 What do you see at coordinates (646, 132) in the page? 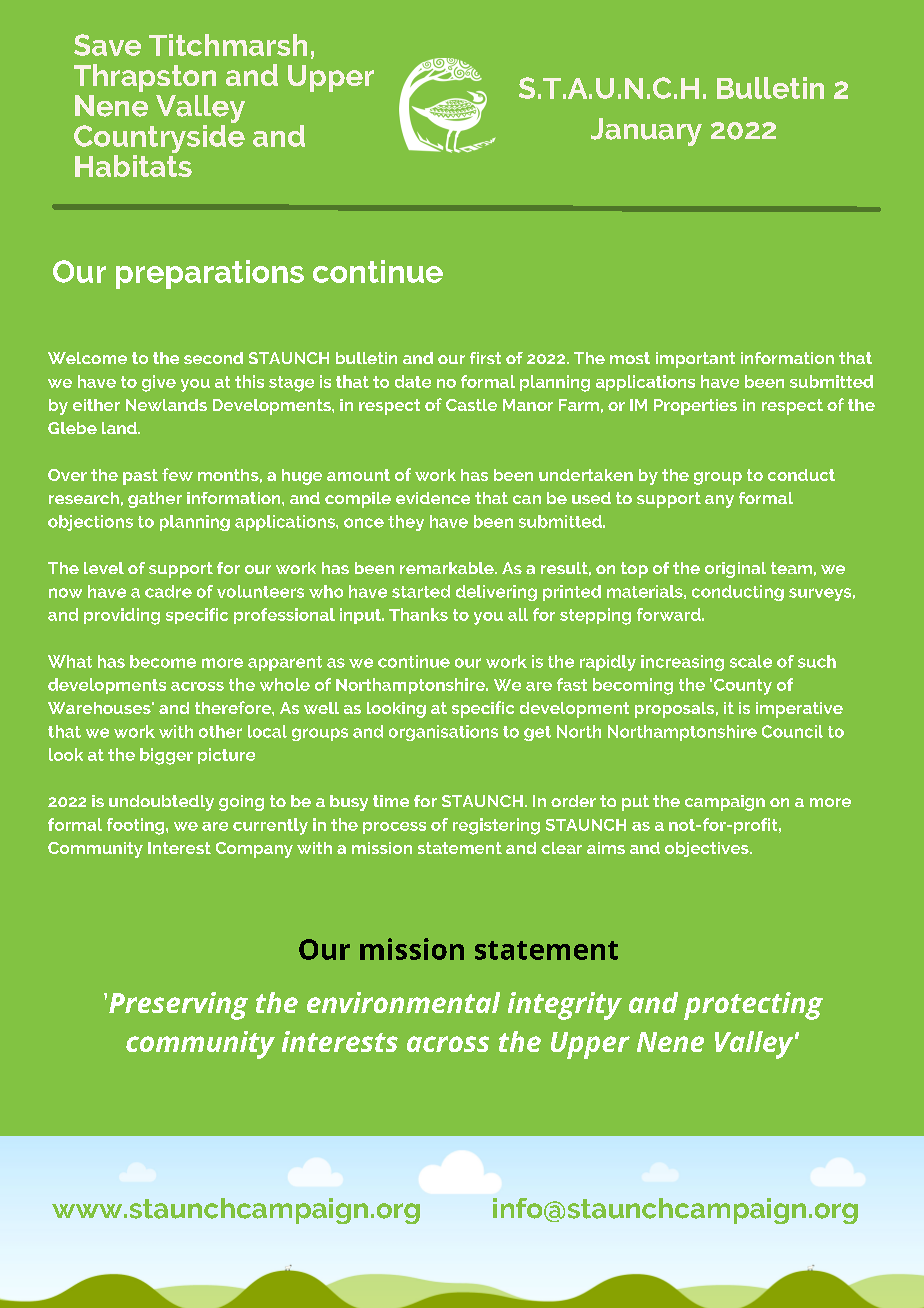
I see `January` at bounding box center [646, 132].
